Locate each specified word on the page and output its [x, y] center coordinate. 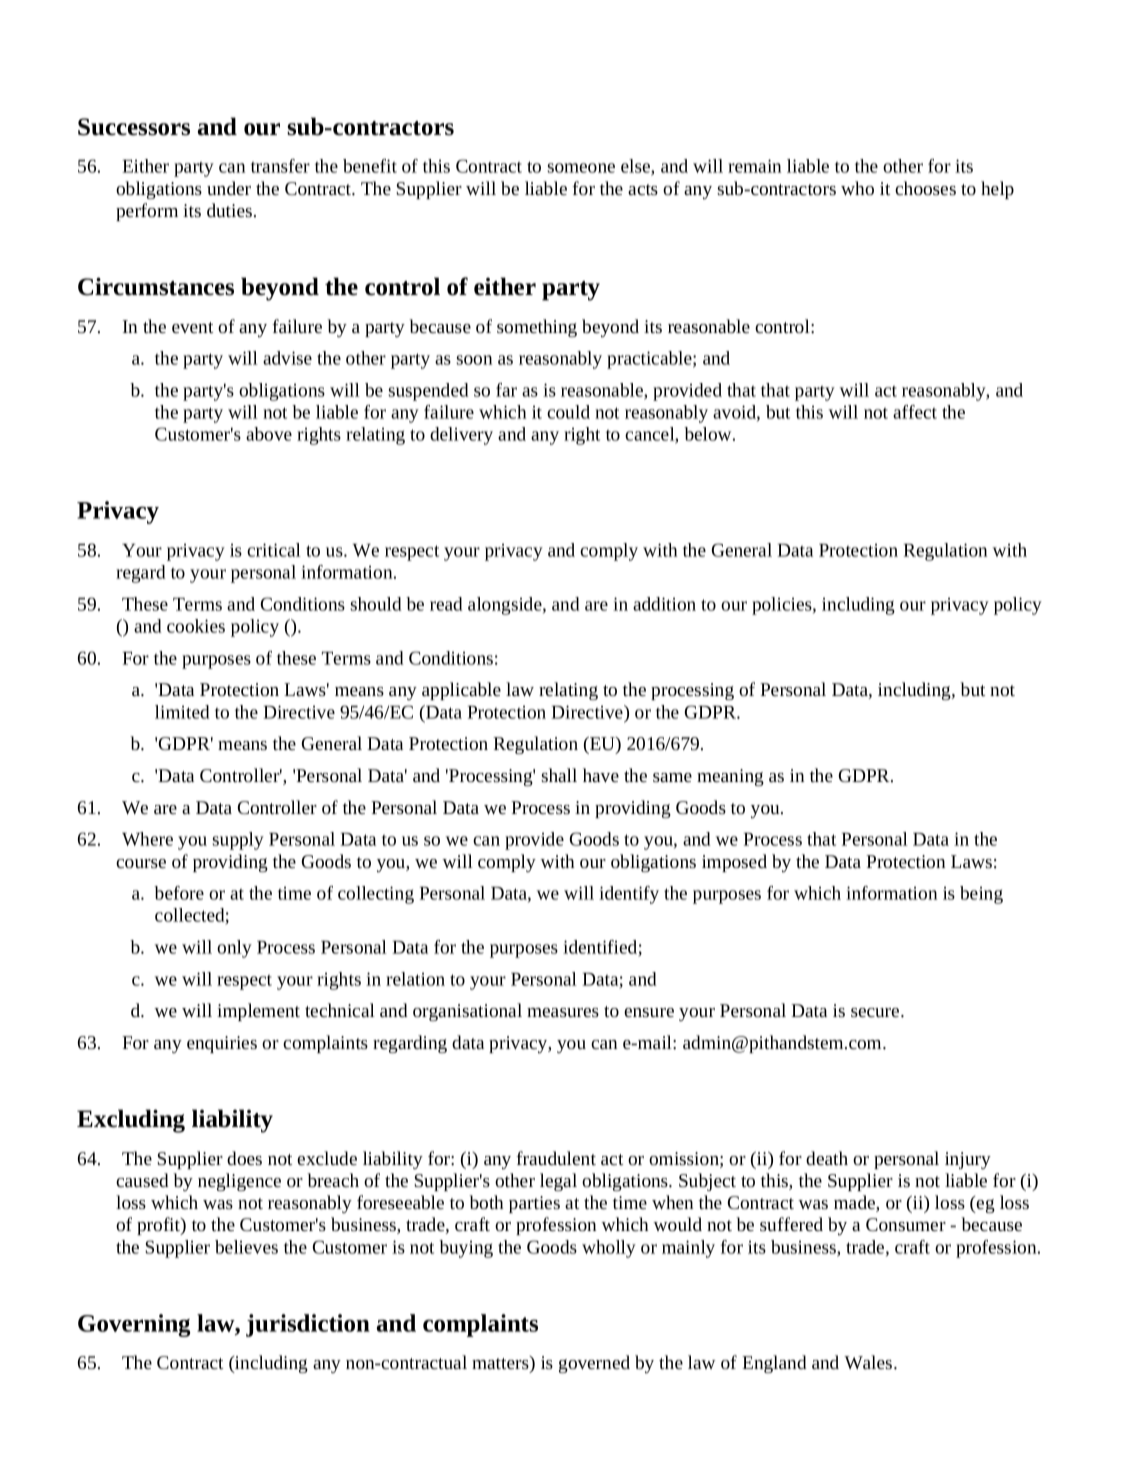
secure [876, 1012]
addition [664, 604]
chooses [925, 188]
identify [629, 895]
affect [915, 412]
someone [581, 168]
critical [274, 550]
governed [594, 1364]
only [234, 949]
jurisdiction [308, 1325]
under [229, 188]
